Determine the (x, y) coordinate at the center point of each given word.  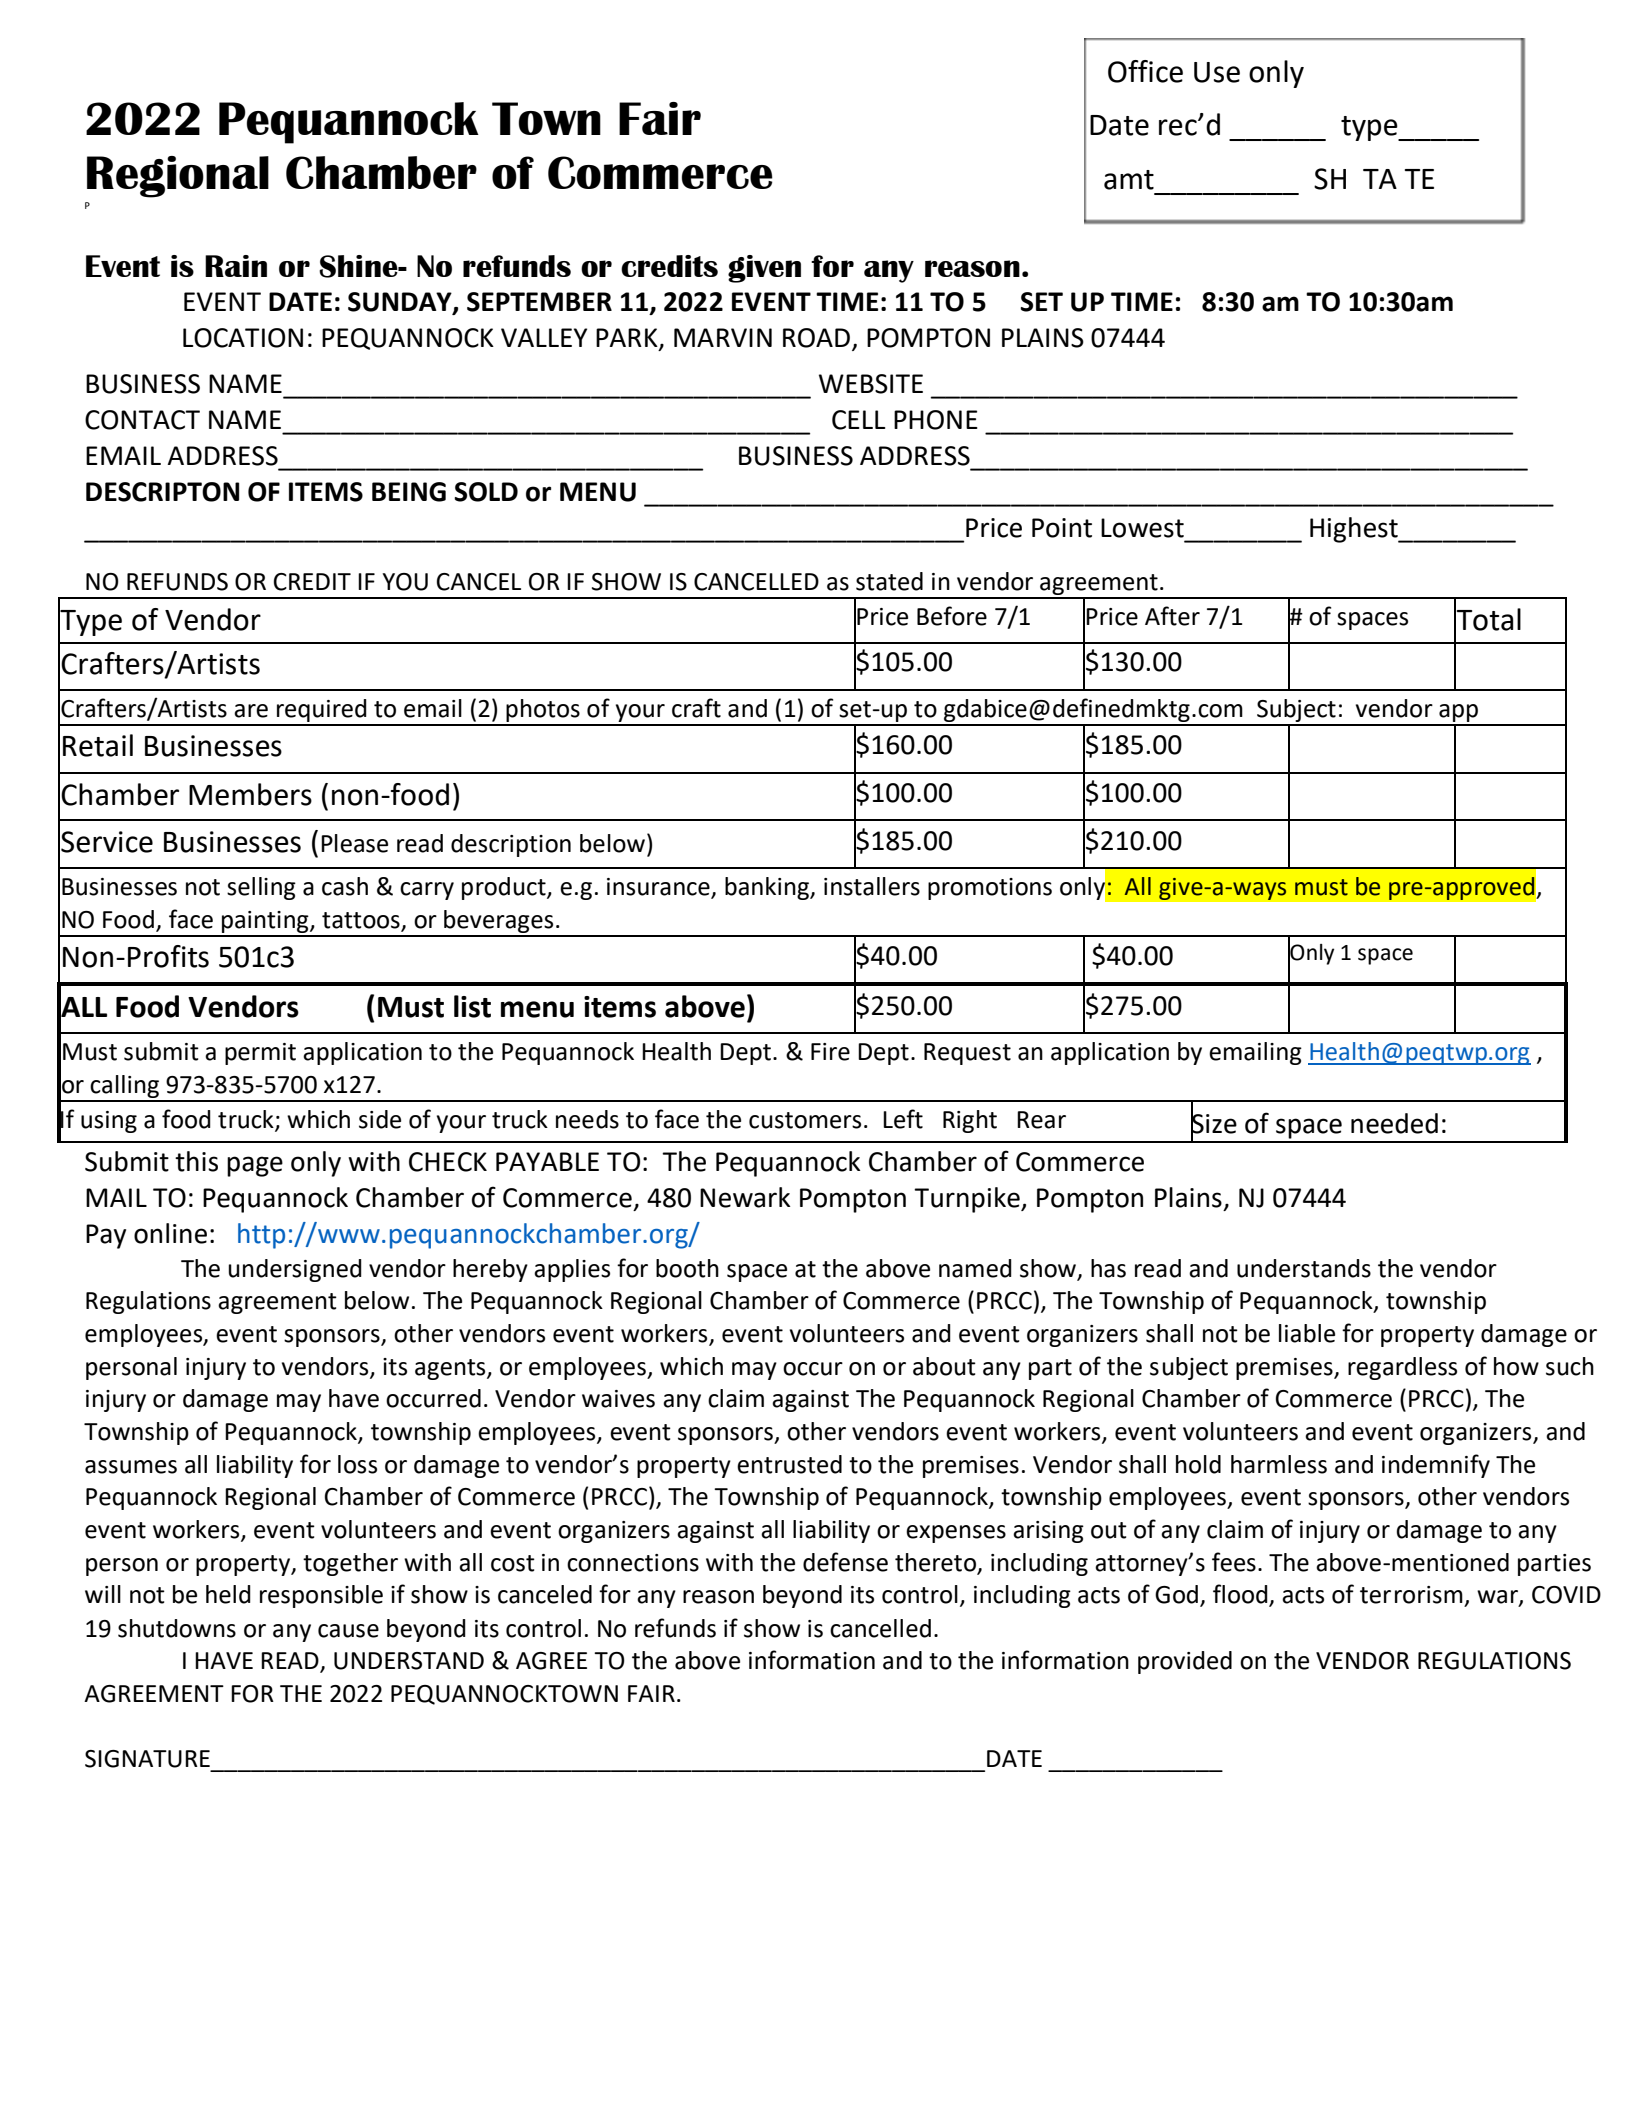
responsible (321, 1596)
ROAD (816, 338)
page (255, 1166)
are (251, 711)
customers (805, 1120)
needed (1394, 1123)
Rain (236, 266)
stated (889, 581)
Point (1062, 528)
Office (1145, 71)
